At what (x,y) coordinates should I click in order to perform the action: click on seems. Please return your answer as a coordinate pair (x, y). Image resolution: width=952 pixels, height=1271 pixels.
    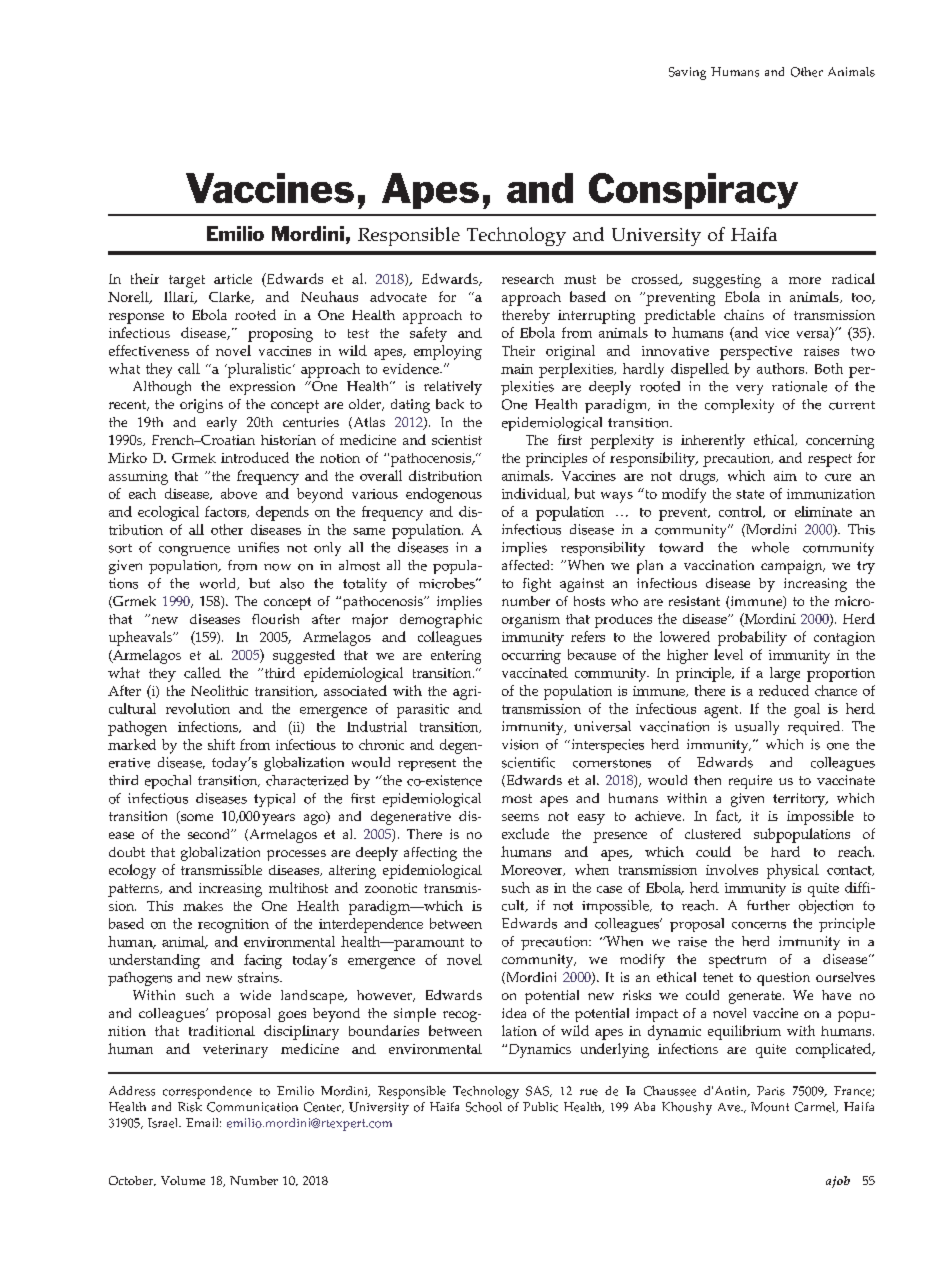
    Looking at the image, I should click on (520, 817).
